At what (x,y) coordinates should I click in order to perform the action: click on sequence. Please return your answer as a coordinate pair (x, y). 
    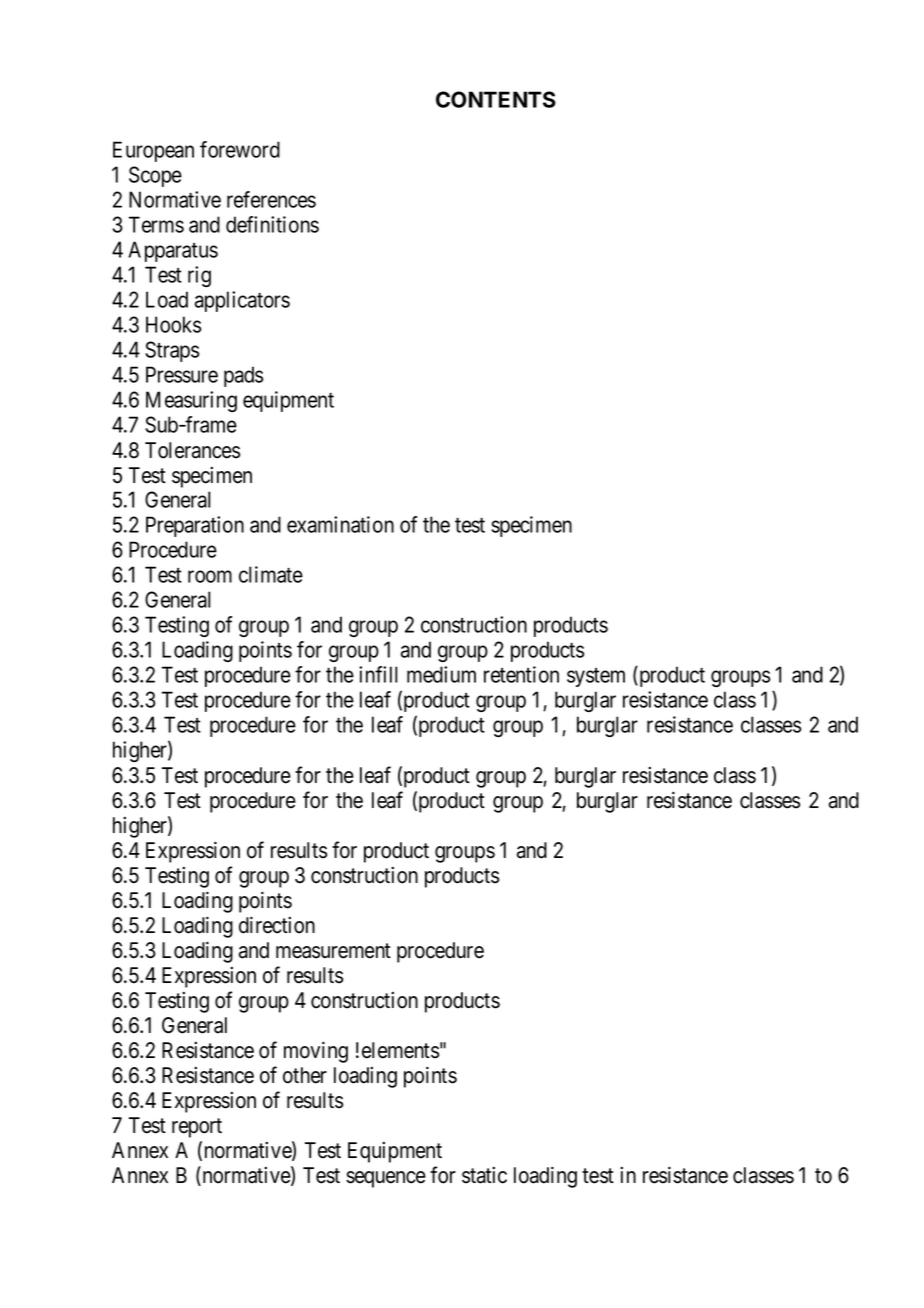
    Looking at the image, I should click on (386, 1179).
